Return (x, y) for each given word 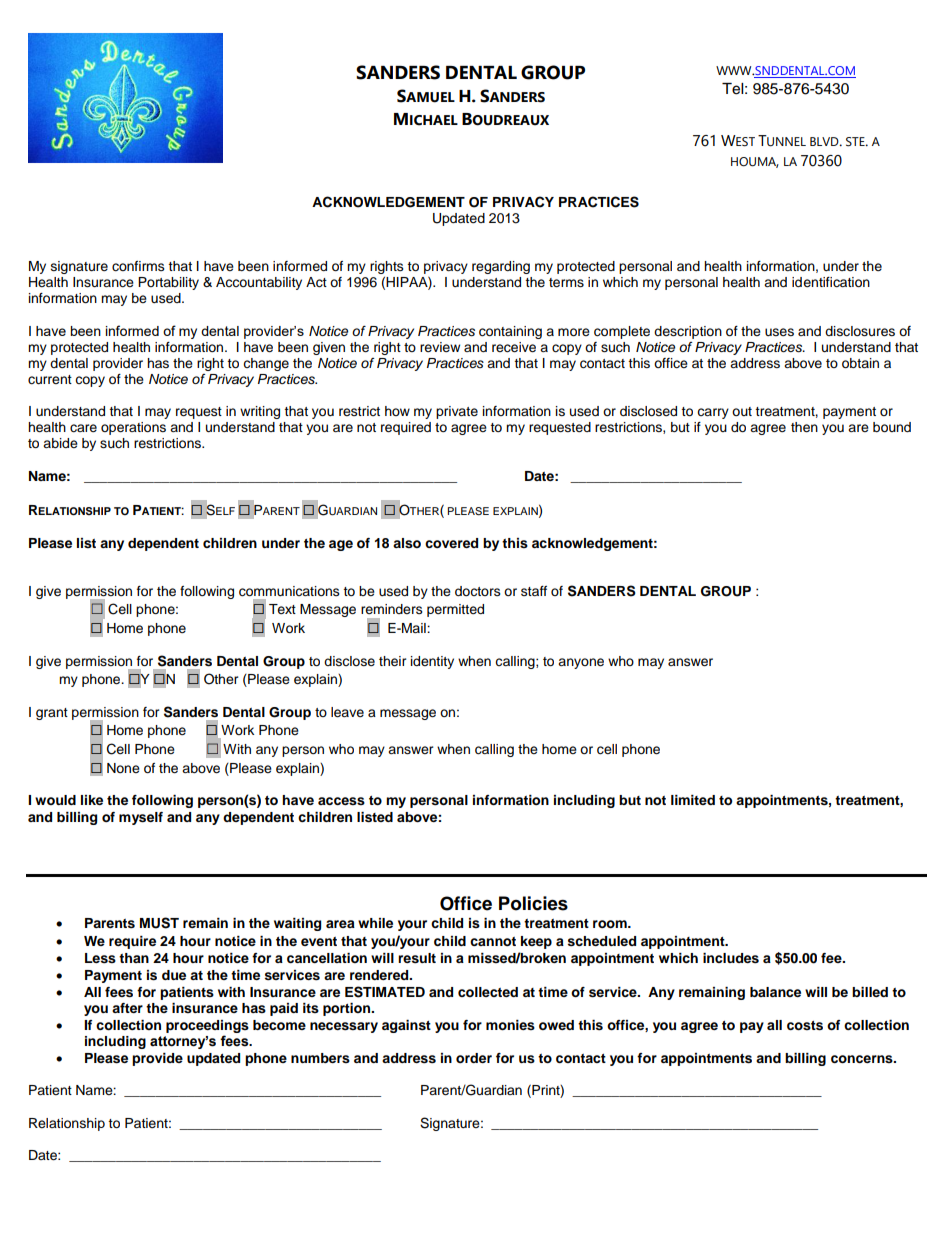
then (804, 427)
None (123, 768)
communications (289, 591)
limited (693, 800)
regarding (501, 267)
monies (510, 1025)
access (341, 801)
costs (805, 1026)
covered (451, 543)
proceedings (207, 1026)
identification (831, 282)
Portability (168, 283)
